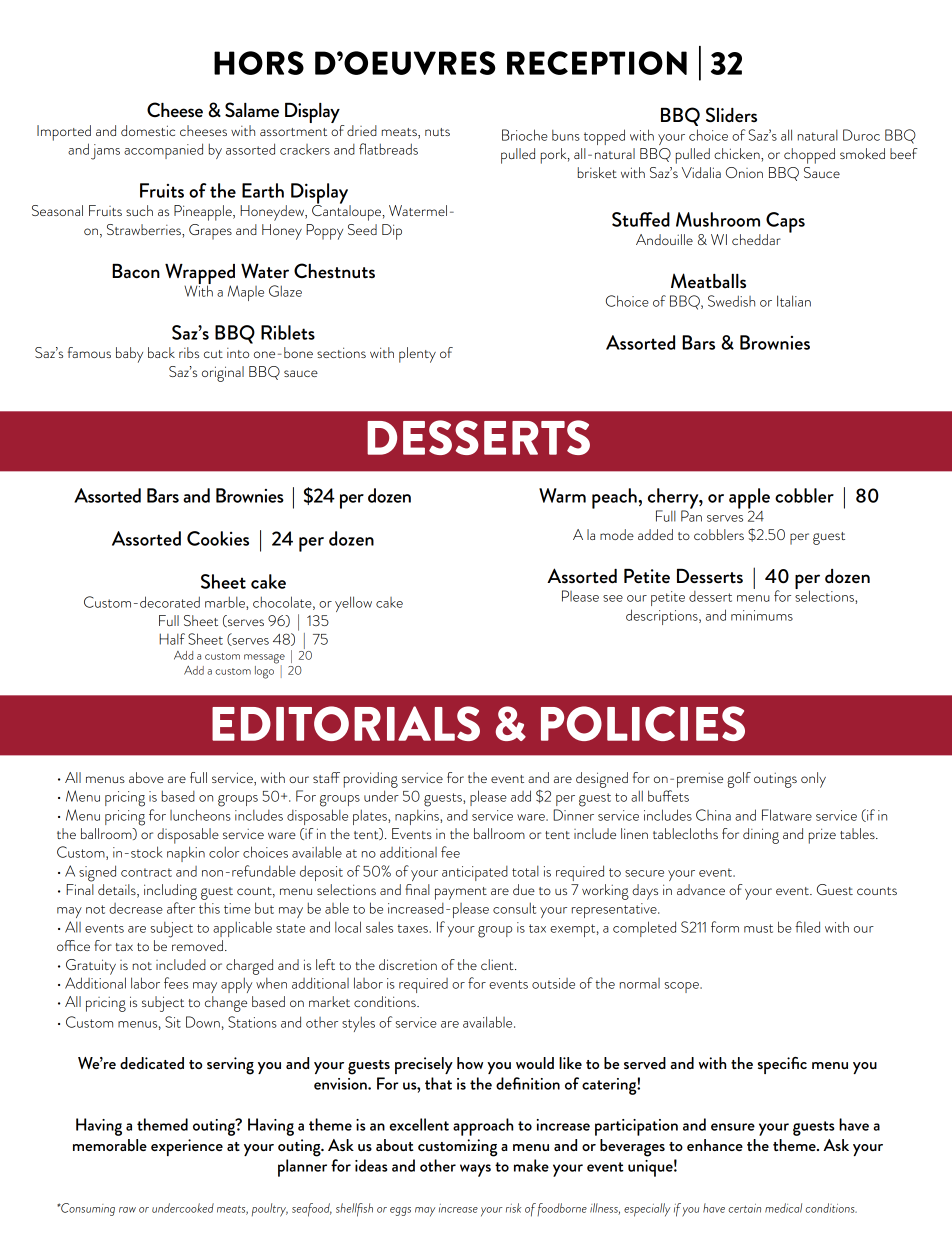 This screenshot has height=1233, width=952. Describe the element at coordinates (525, 135) in the screenshot. I see `Brioche` at that location.
